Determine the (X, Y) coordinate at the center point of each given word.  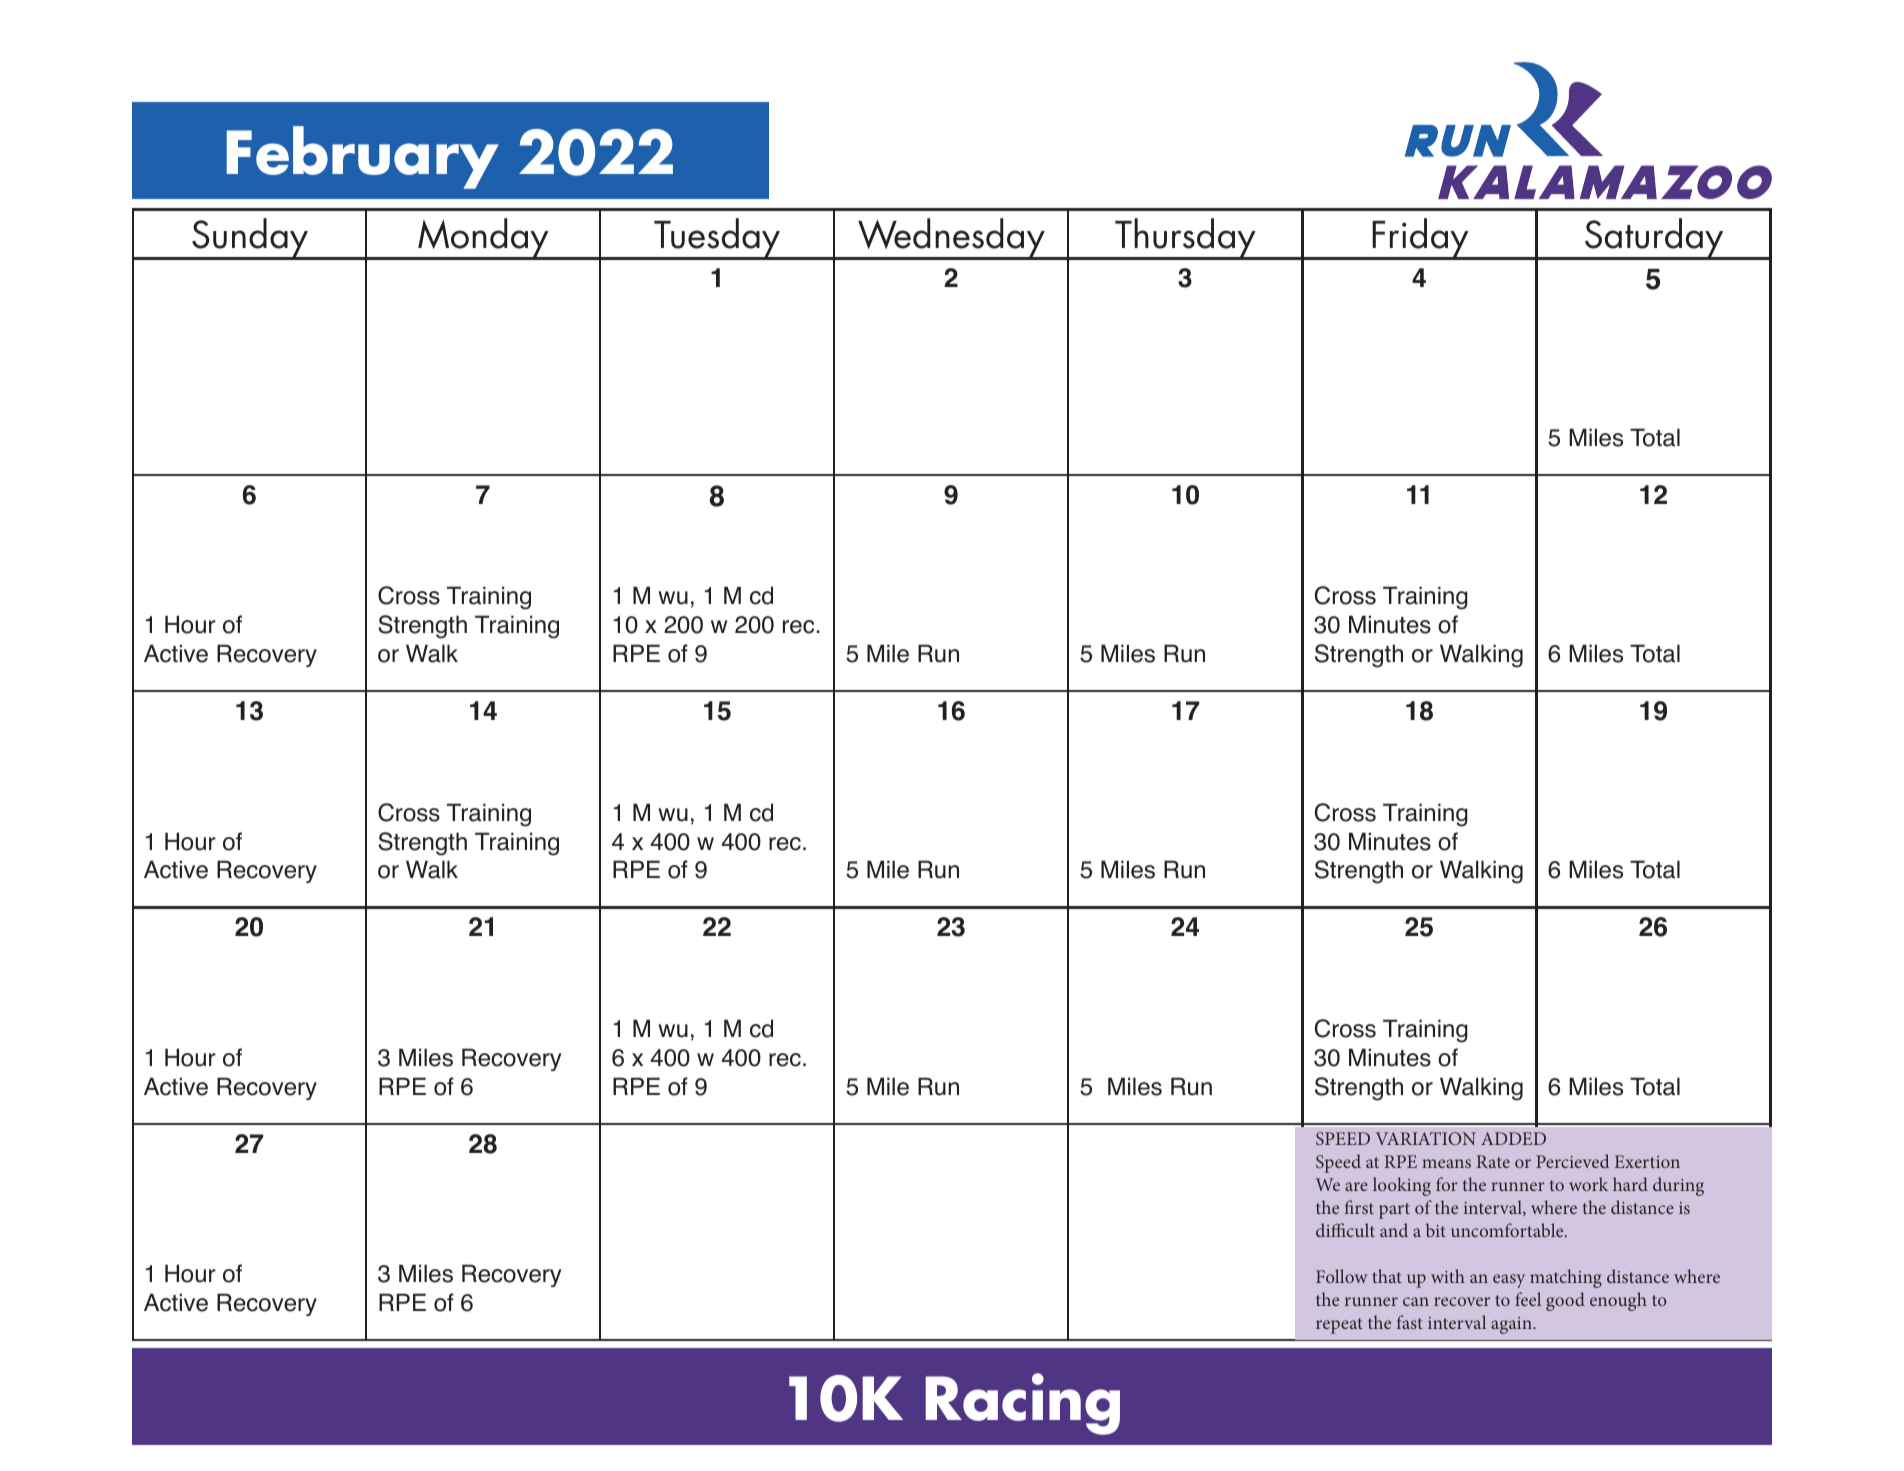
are (1356, 1186)
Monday (483, 239)
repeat (1339, 1326)
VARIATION (1426, 1138)
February (363, 157)
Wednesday (951, 239)
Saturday (1654, 239)
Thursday (1185, 239)
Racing (1022, 1404)
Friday (1420, 239)
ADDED (1513, 1138)
